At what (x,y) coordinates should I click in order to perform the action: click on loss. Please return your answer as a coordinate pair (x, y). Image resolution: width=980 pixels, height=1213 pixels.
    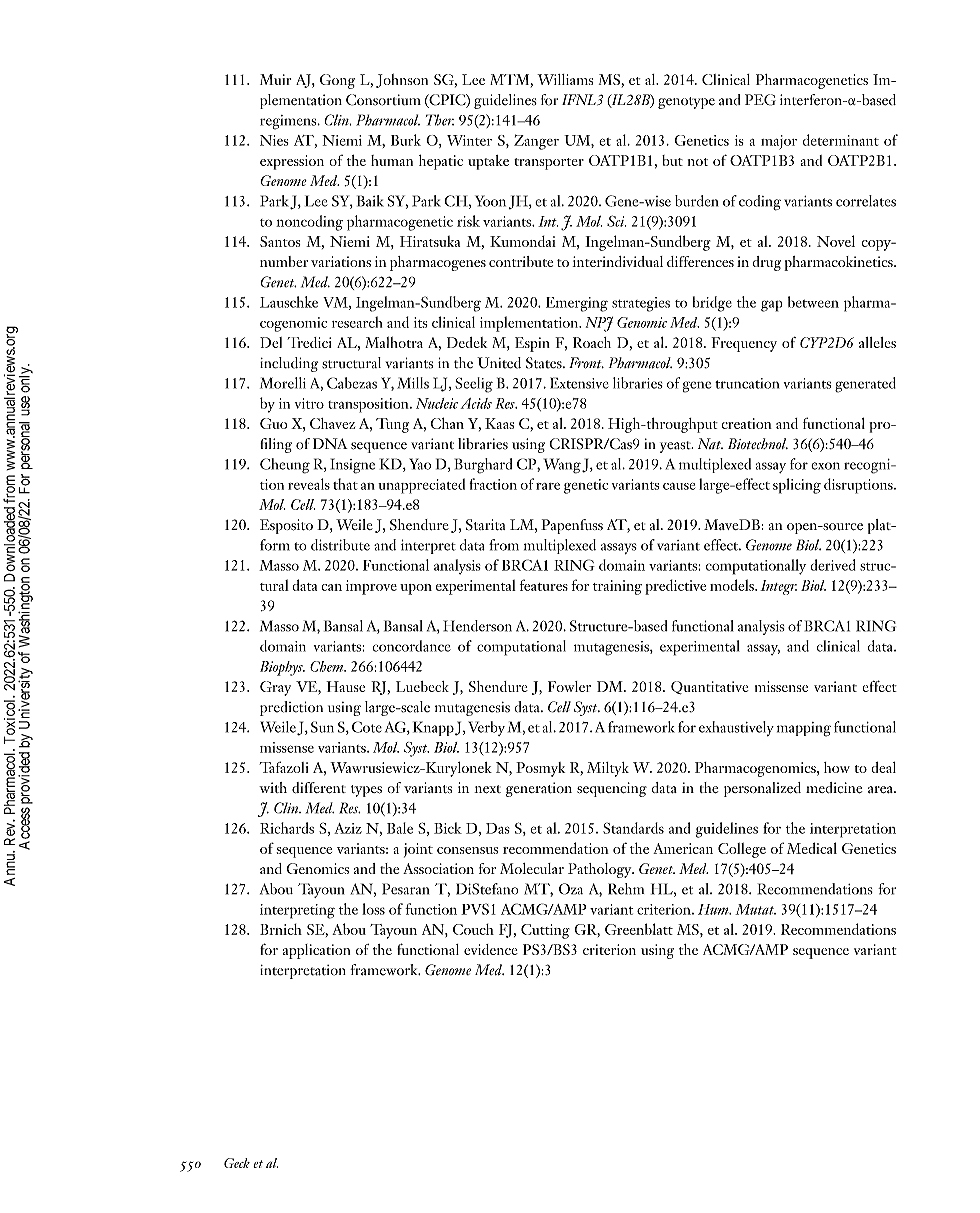
    Looking at the image, I should click on (373, 909).
